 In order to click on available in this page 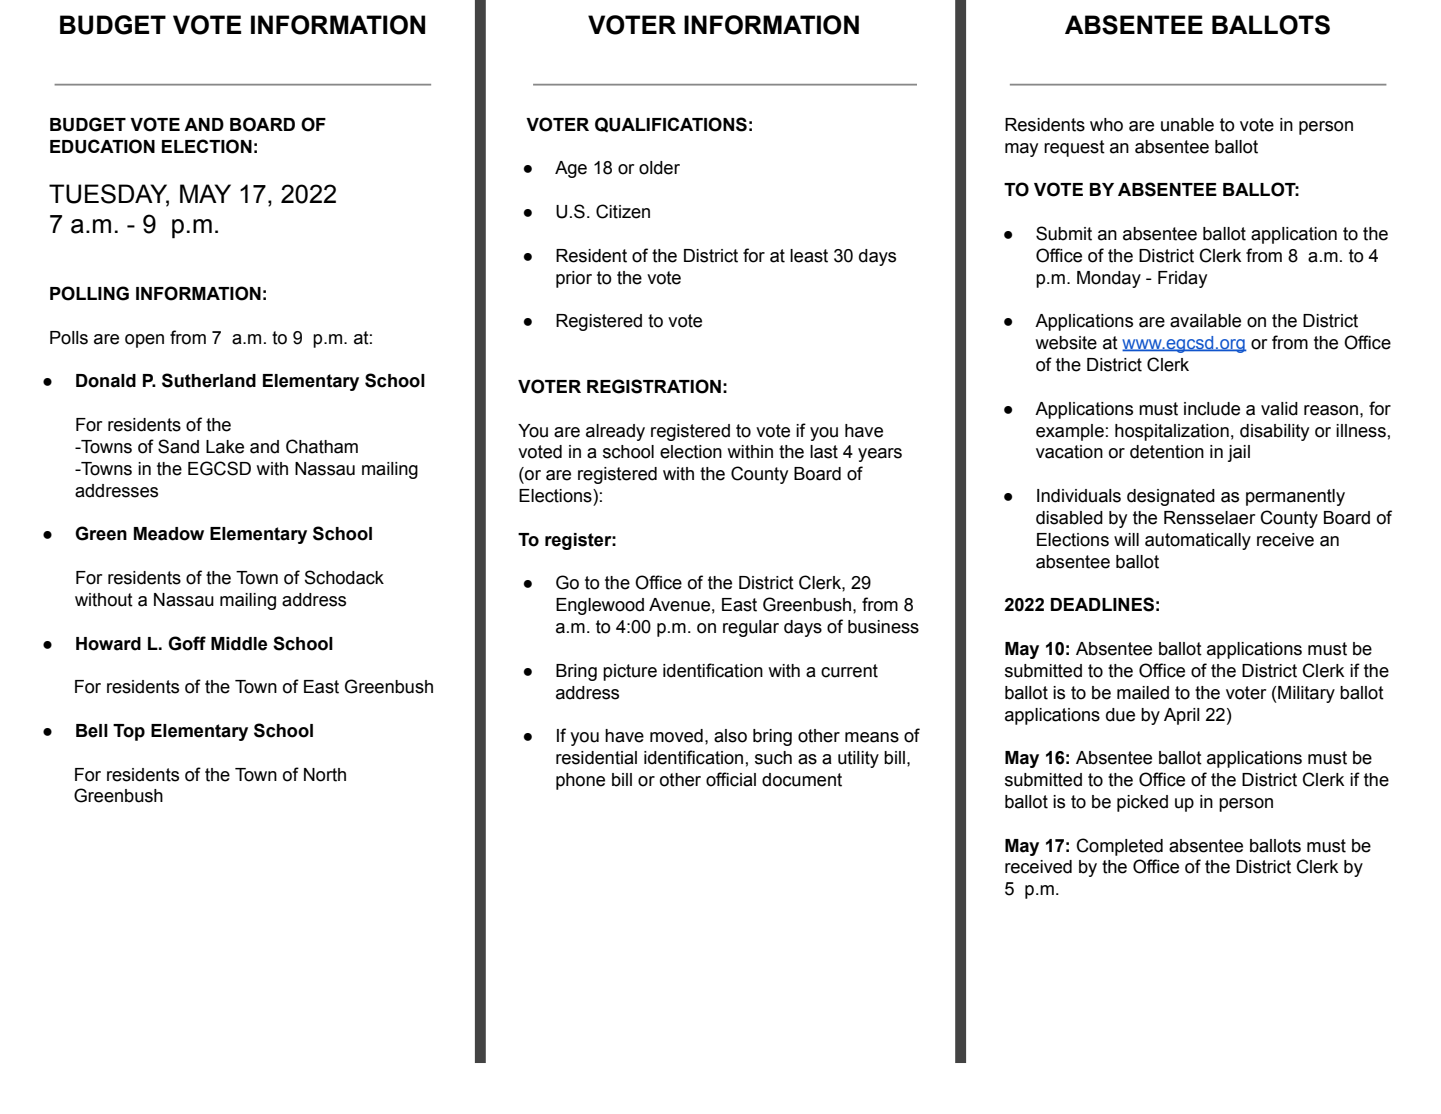, I will do `click(1205, 321)`.
